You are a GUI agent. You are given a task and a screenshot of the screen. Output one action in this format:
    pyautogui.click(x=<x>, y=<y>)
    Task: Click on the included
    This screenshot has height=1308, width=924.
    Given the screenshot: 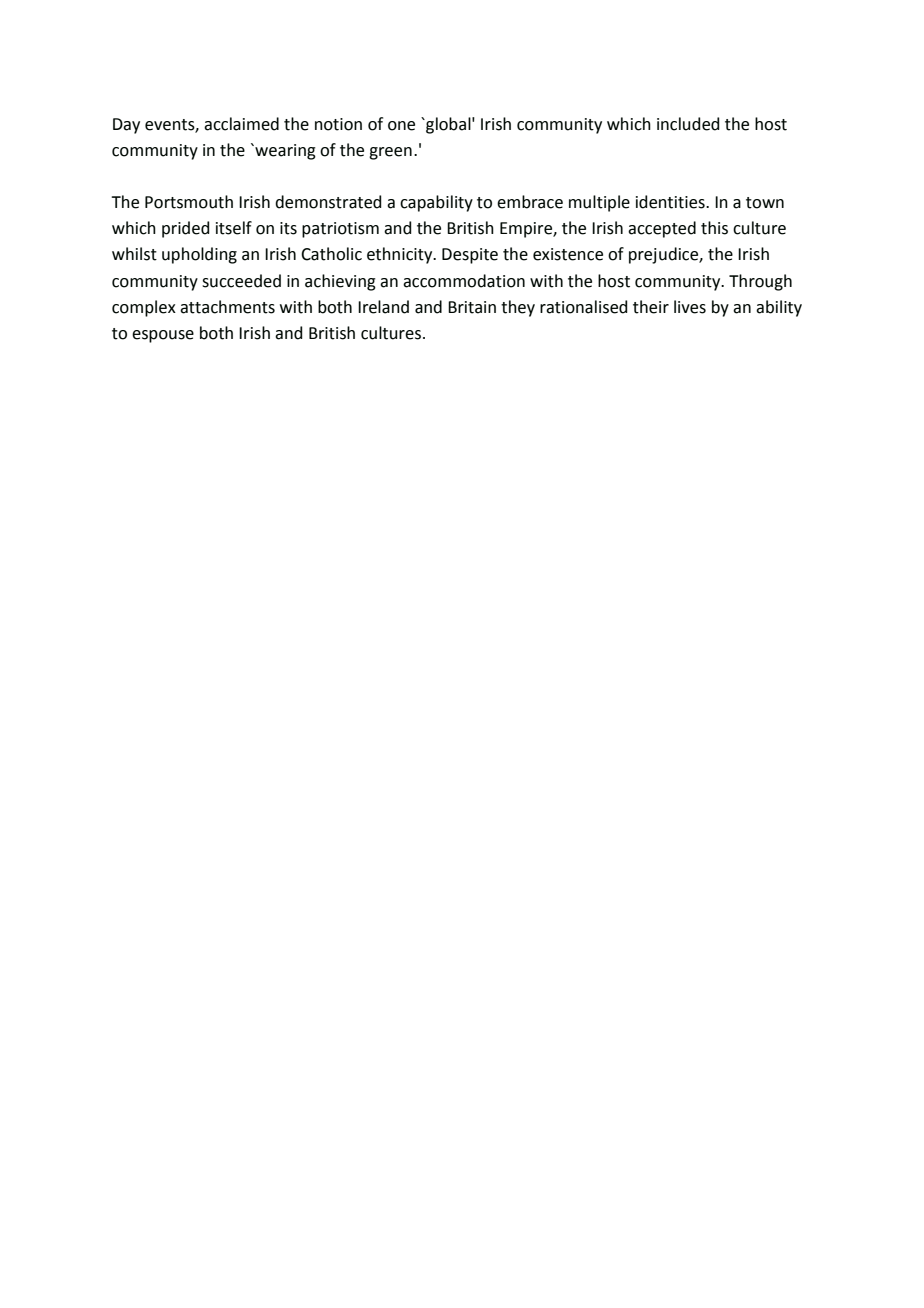 What is the action you would take?
    pyautogui.click(x=688, y=124)
